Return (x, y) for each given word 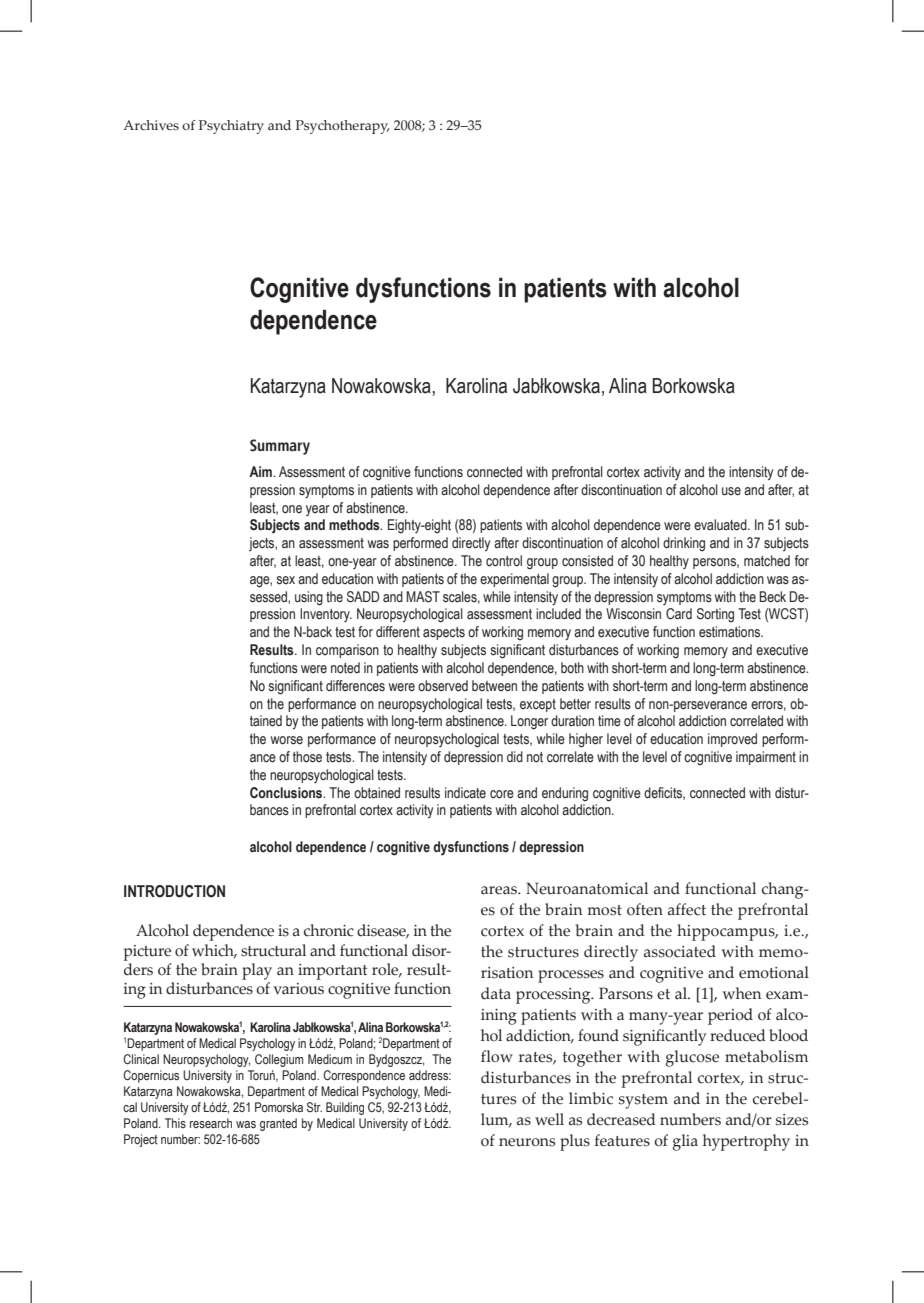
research (211, 1123)
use (731, 491)
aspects (444, 633)
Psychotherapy (343, 127)
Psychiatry (231, 127)
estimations (731, 632)
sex (286, 580)
